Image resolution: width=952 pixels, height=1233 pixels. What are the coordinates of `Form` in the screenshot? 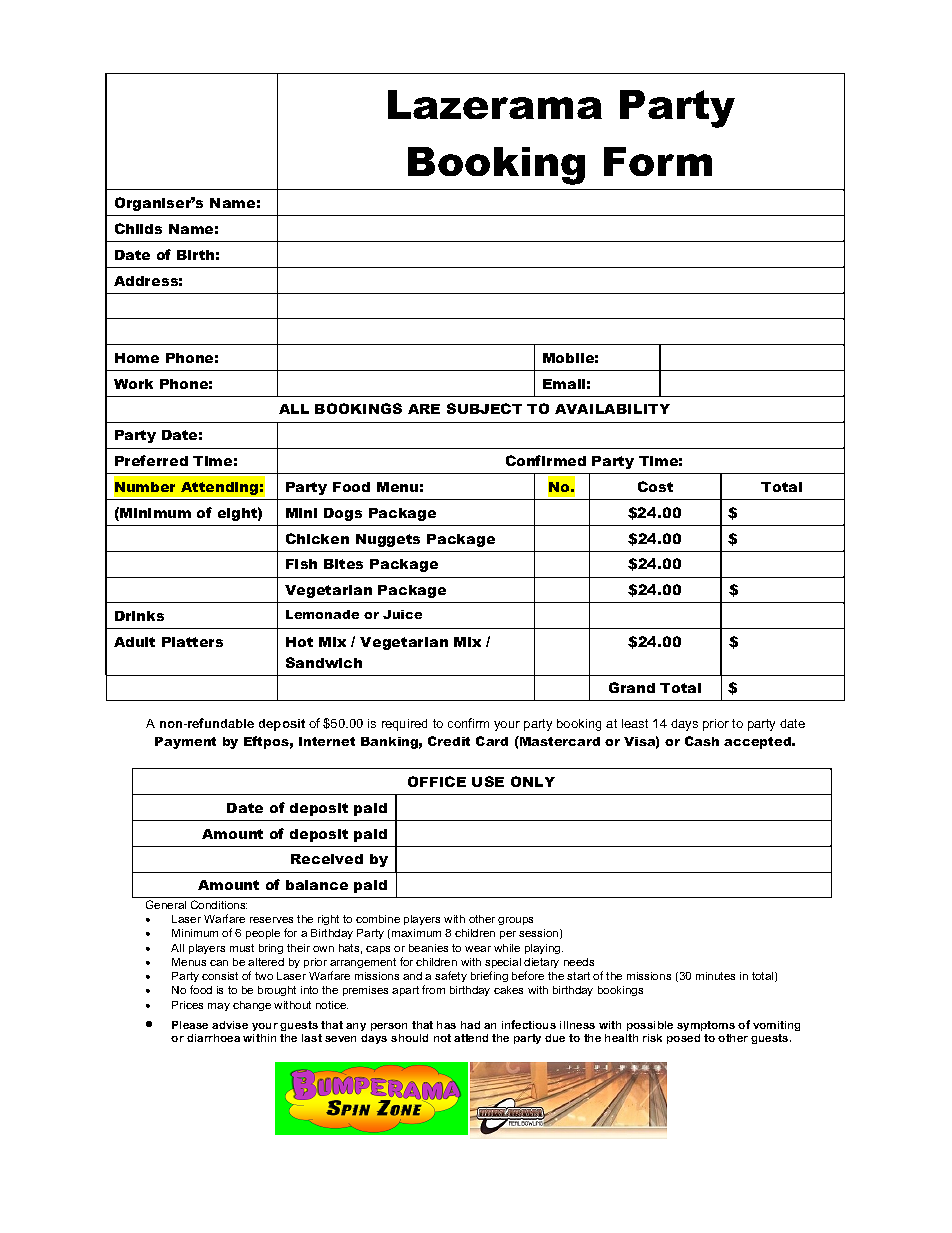 It's located at (658, 161).
